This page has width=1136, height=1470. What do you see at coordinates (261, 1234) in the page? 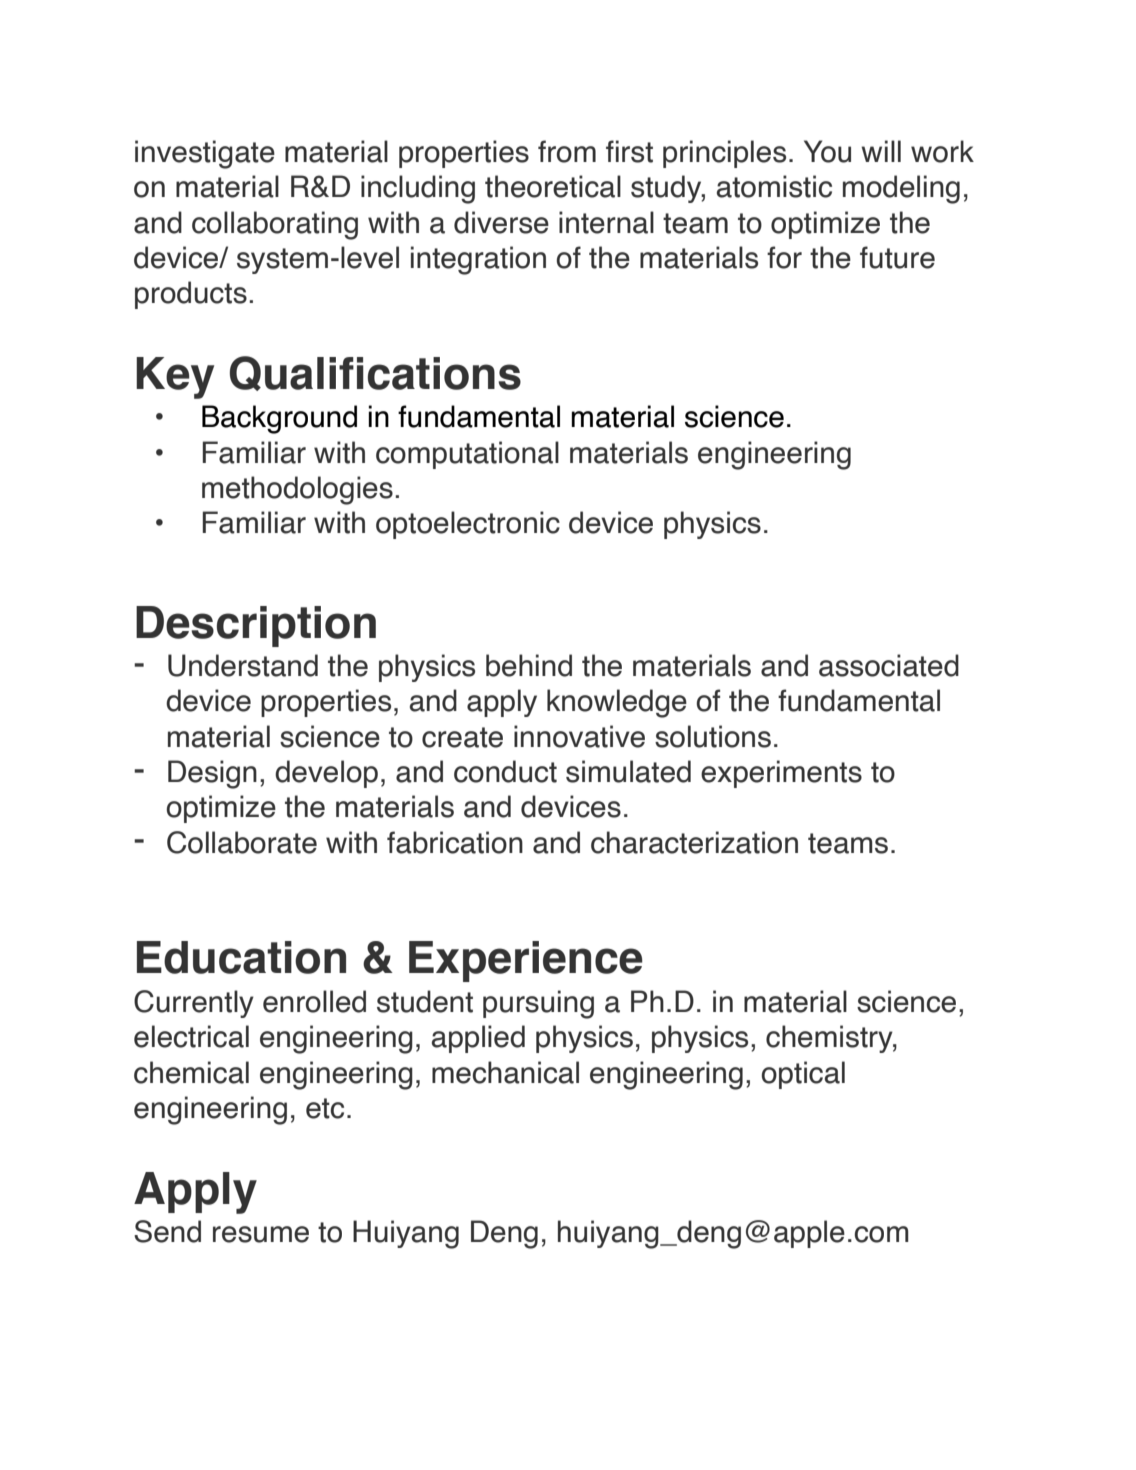
I see `resume` at bounding box center [261, 1234].
